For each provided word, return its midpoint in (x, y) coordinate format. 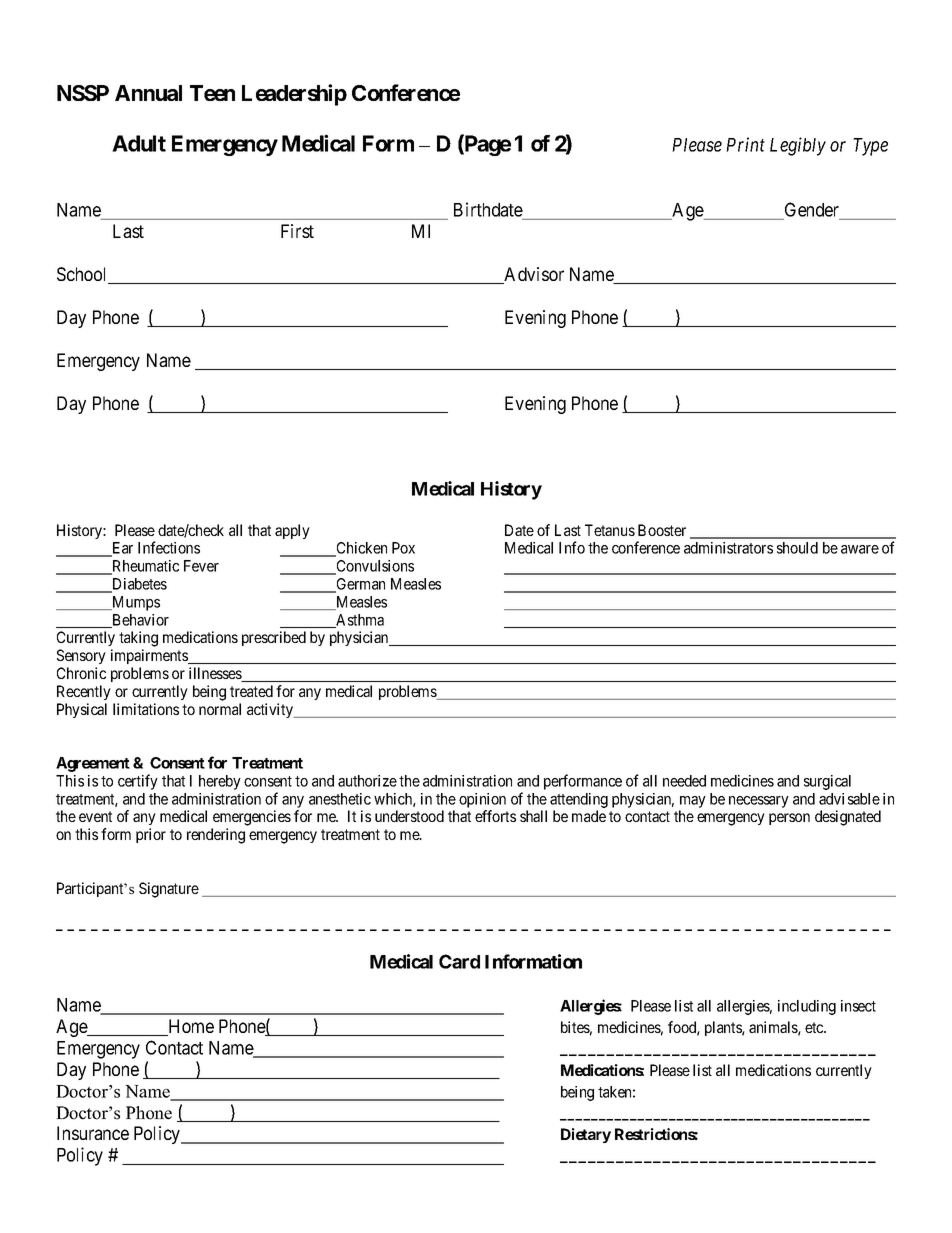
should (797, 548)
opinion (482, 802)
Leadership (294, 95)
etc (815, 1027)
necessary (759, 802)
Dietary (586, 1135)
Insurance (93, 1133)
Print (745, 144)
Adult (139, 143)
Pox (403, 548)
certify (138, 782)
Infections (169, 547)
